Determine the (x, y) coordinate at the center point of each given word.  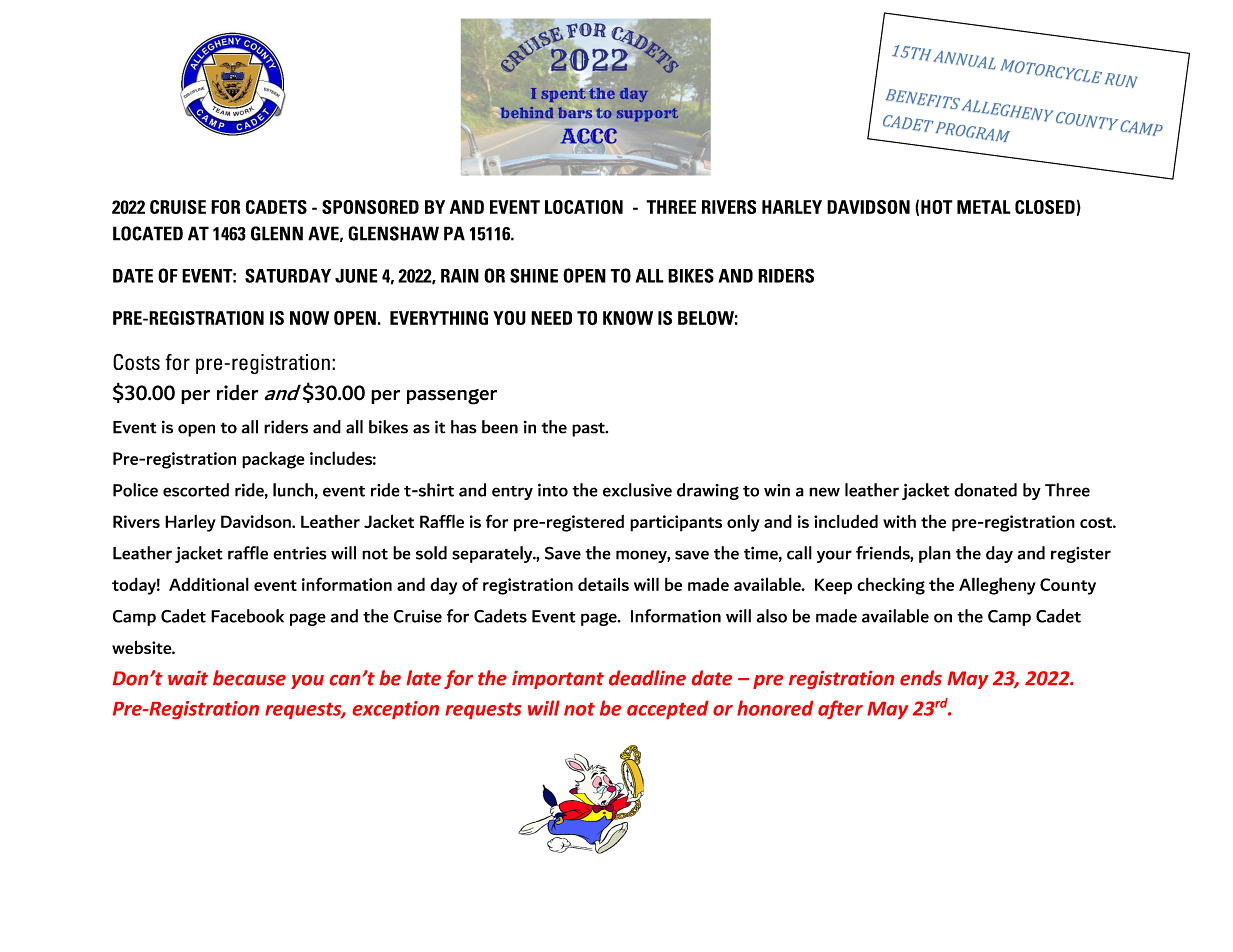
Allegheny (997, 586)
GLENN (277, 233)
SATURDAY (288, 275)
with (899, 521)
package (273, 460)
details (603, 584)
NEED (551, 318)
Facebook (247, 616)
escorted (196, 490)
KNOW (628, 318)
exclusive (637, 490)
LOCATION (584, 207)
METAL (984, 207)
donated (985, 490)
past (589, 429)
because (249, 678)
